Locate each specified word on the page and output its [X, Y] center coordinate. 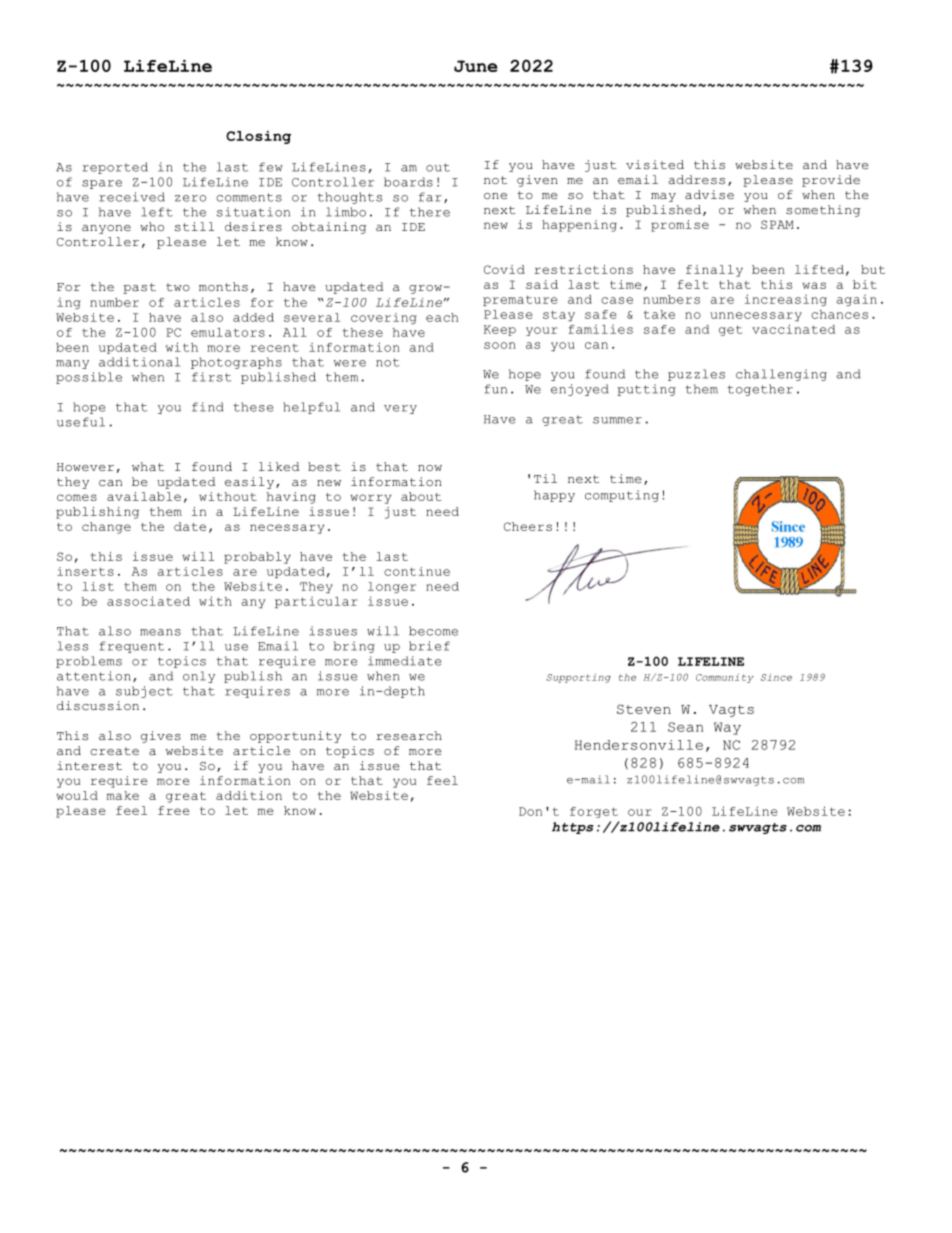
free [174, 810]
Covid [504, 269]
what [148, 466]
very [400, 409]
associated [148, 601]
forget [594, 812]
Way [727, 728]
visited [655, 164]
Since [776, 677]
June [476, 66]
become [433, 631]
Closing [258, 137]
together [760, 390]
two [178, 287]
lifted [819, 269]
